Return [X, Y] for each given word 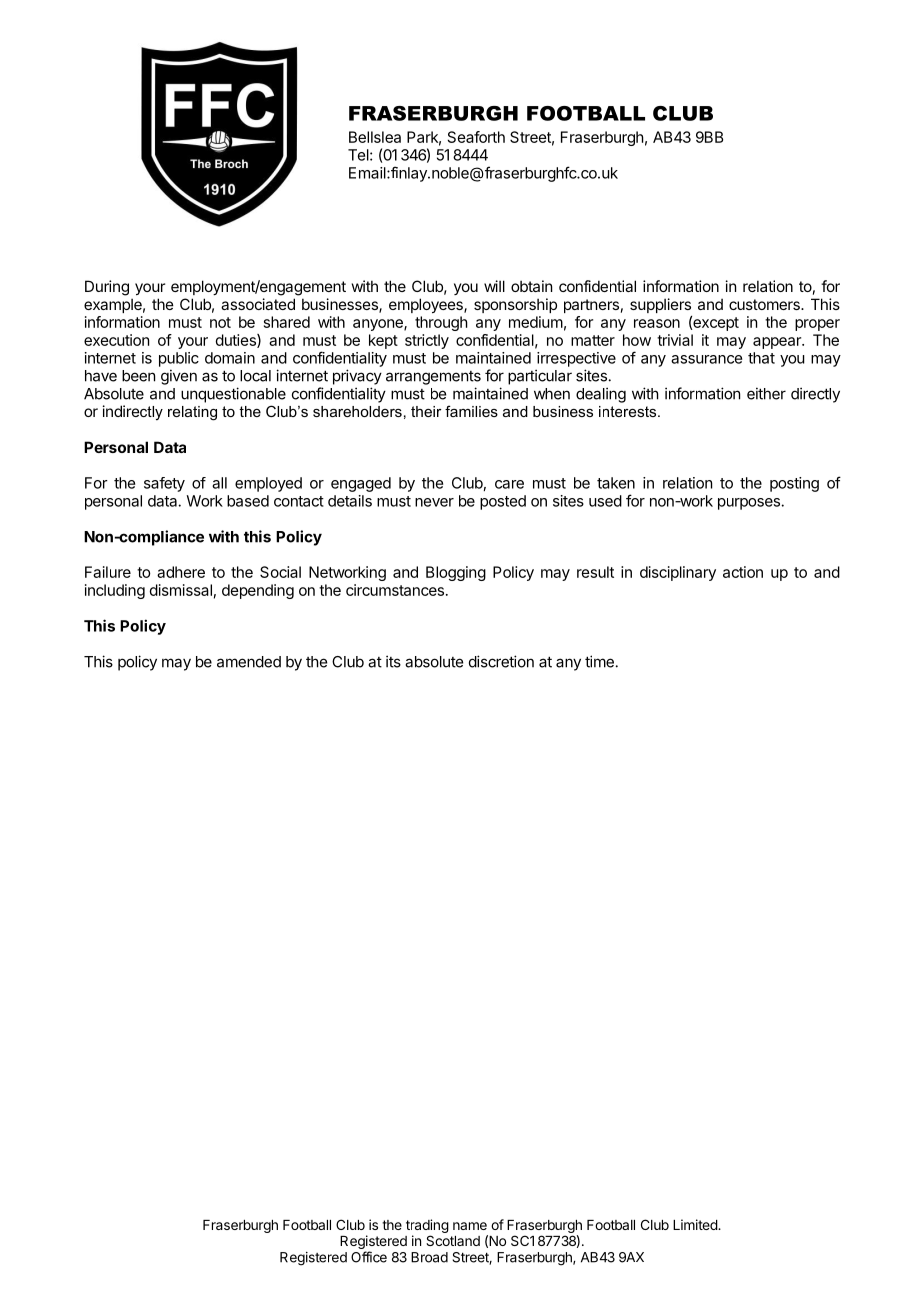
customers [765, 304]
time [599, 661]
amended [249, 662]
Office [369, 1257]
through [441, 323]
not [220, 322]
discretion [501, 661]
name [470, 1226]
